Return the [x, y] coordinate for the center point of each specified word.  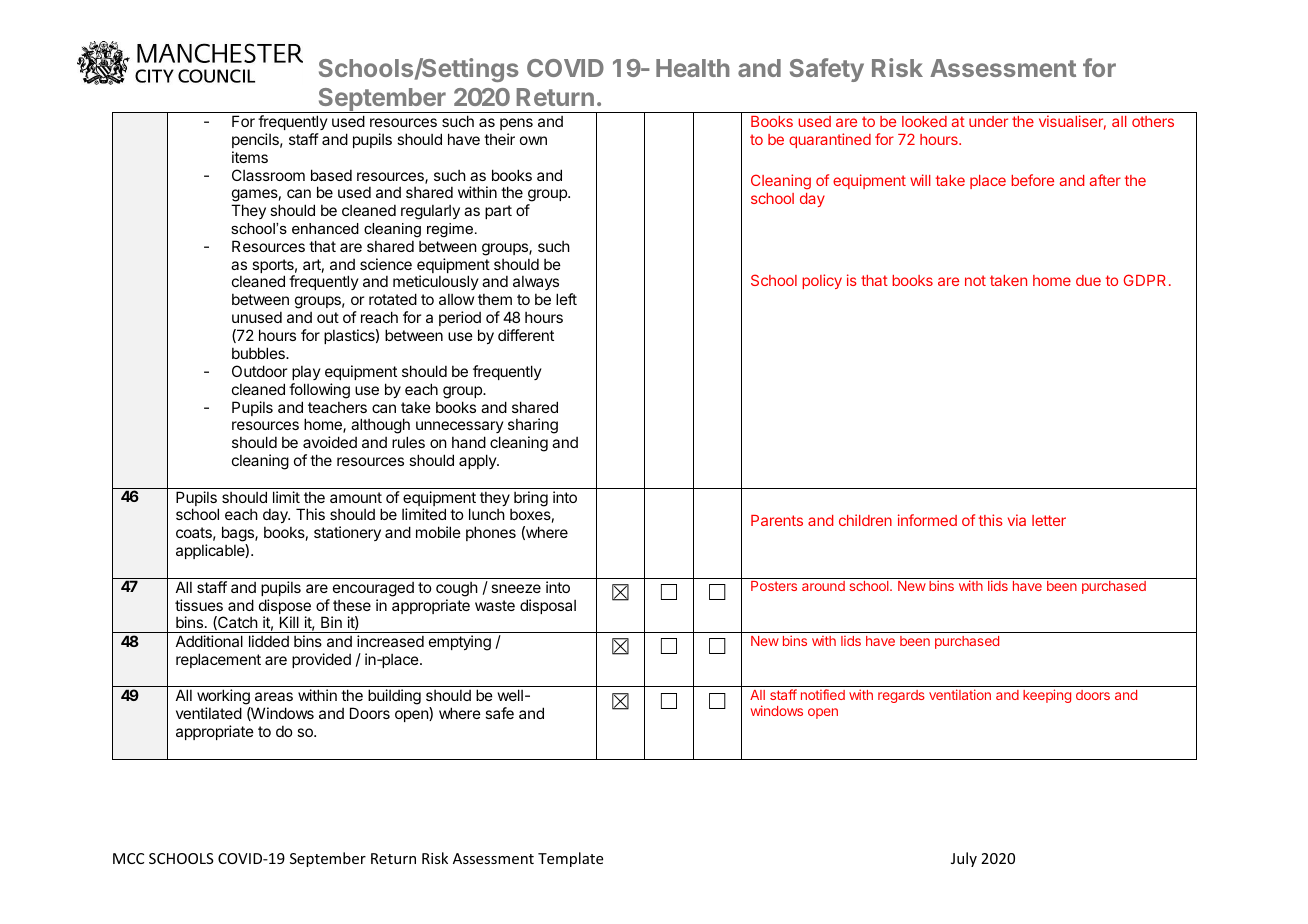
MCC [128, 858]
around [823, 586]
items [250, 157]
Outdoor [259, 371]
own [533, 140]
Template [570, 859]
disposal [548, 606]
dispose [285, 608]
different [526, 335]
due [1088, 280]
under [988, 121]
